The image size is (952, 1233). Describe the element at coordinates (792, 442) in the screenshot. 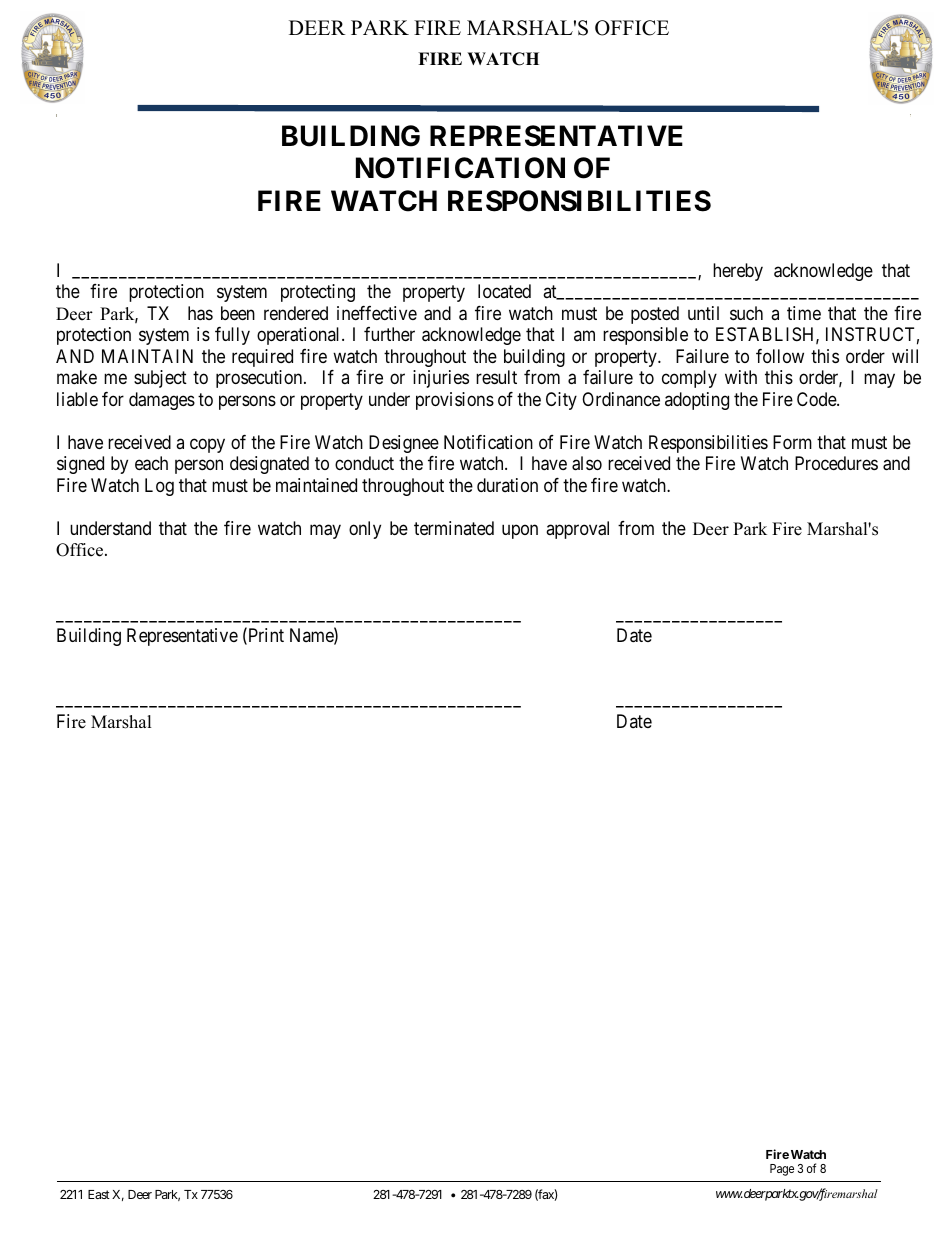

I see `Form` at that location.
